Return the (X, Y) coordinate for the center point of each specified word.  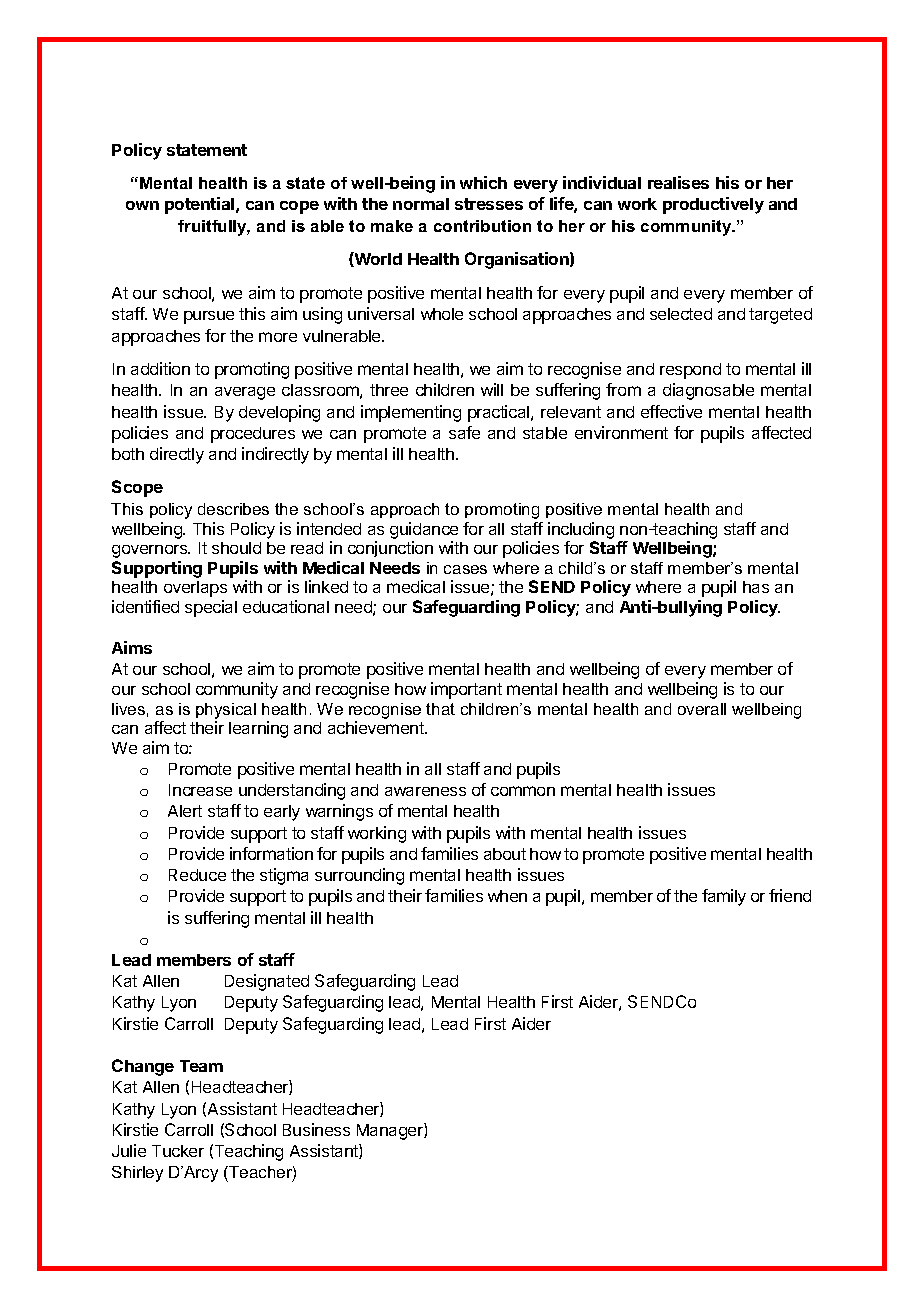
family (724, 897)
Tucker (178, 1151)
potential (201, 205)
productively (713, 205)
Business (316, 1129)
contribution (482, 226)
